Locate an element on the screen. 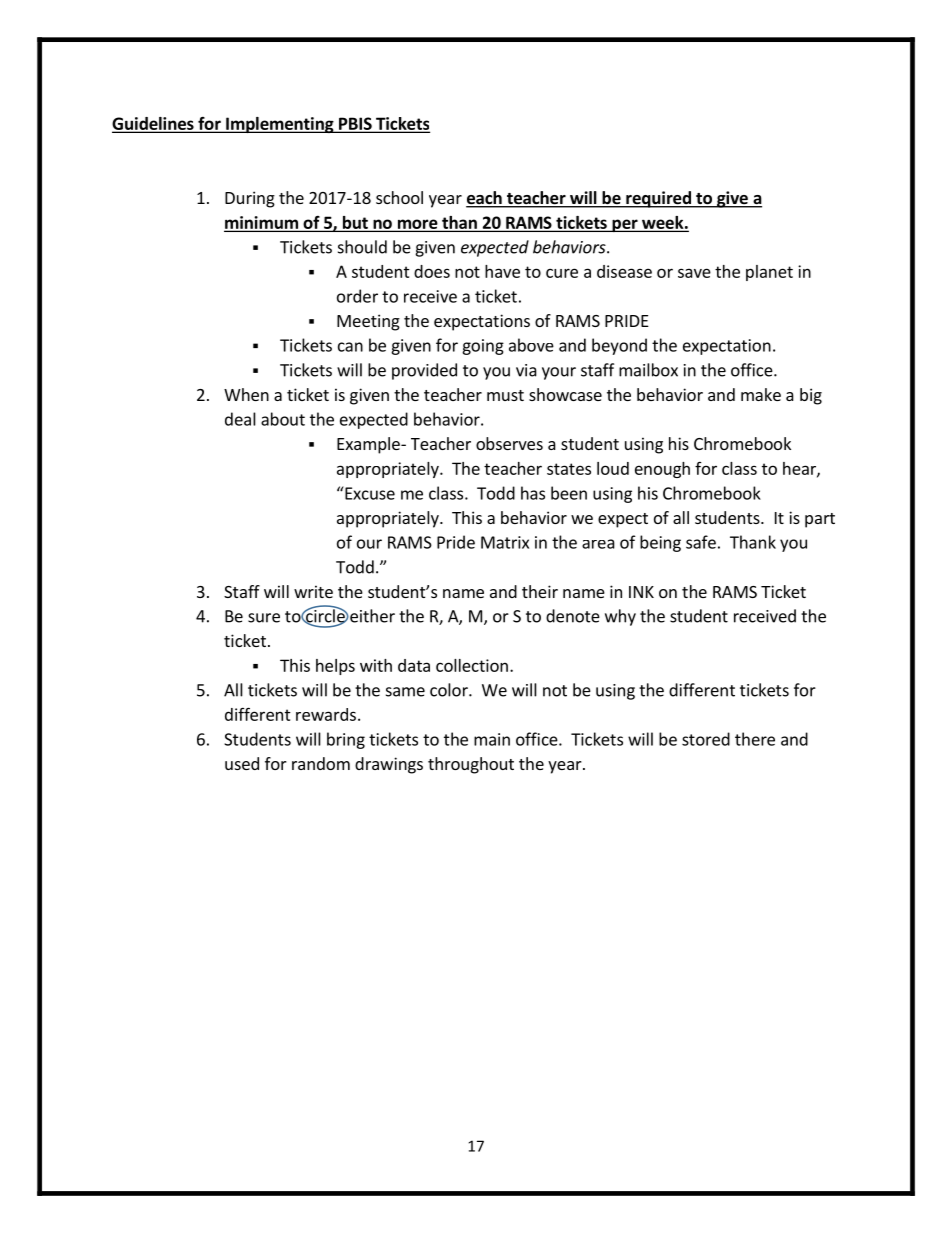  sure is located at coordinates (264, 618).
